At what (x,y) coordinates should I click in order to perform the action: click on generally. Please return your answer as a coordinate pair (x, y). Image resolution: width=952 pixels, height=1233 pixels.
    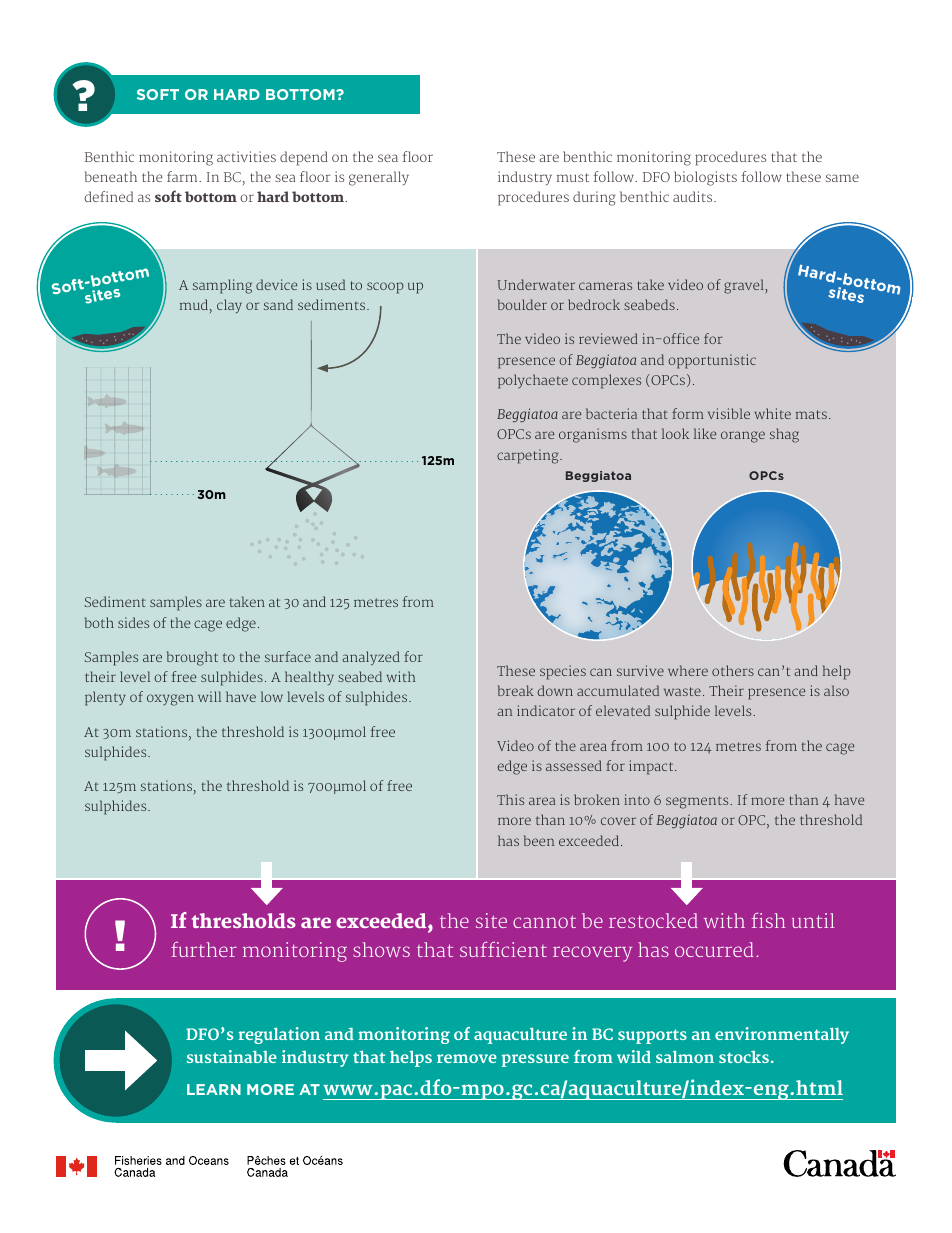
    Looking at the image, I should click on (379, 178).
